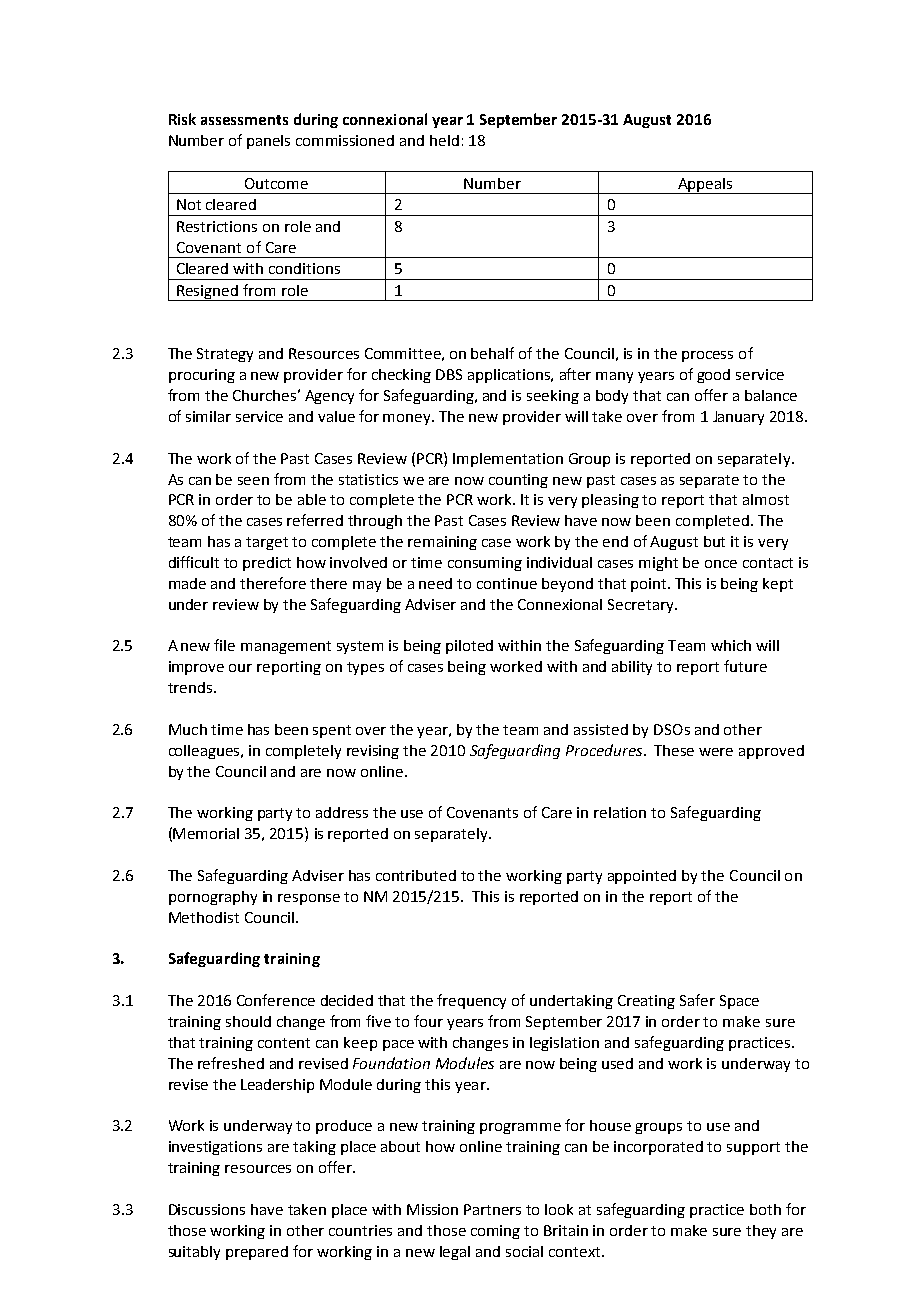 This screenshot has height=1308, width=924. I want to click on Partners, so click(492, 1209).
